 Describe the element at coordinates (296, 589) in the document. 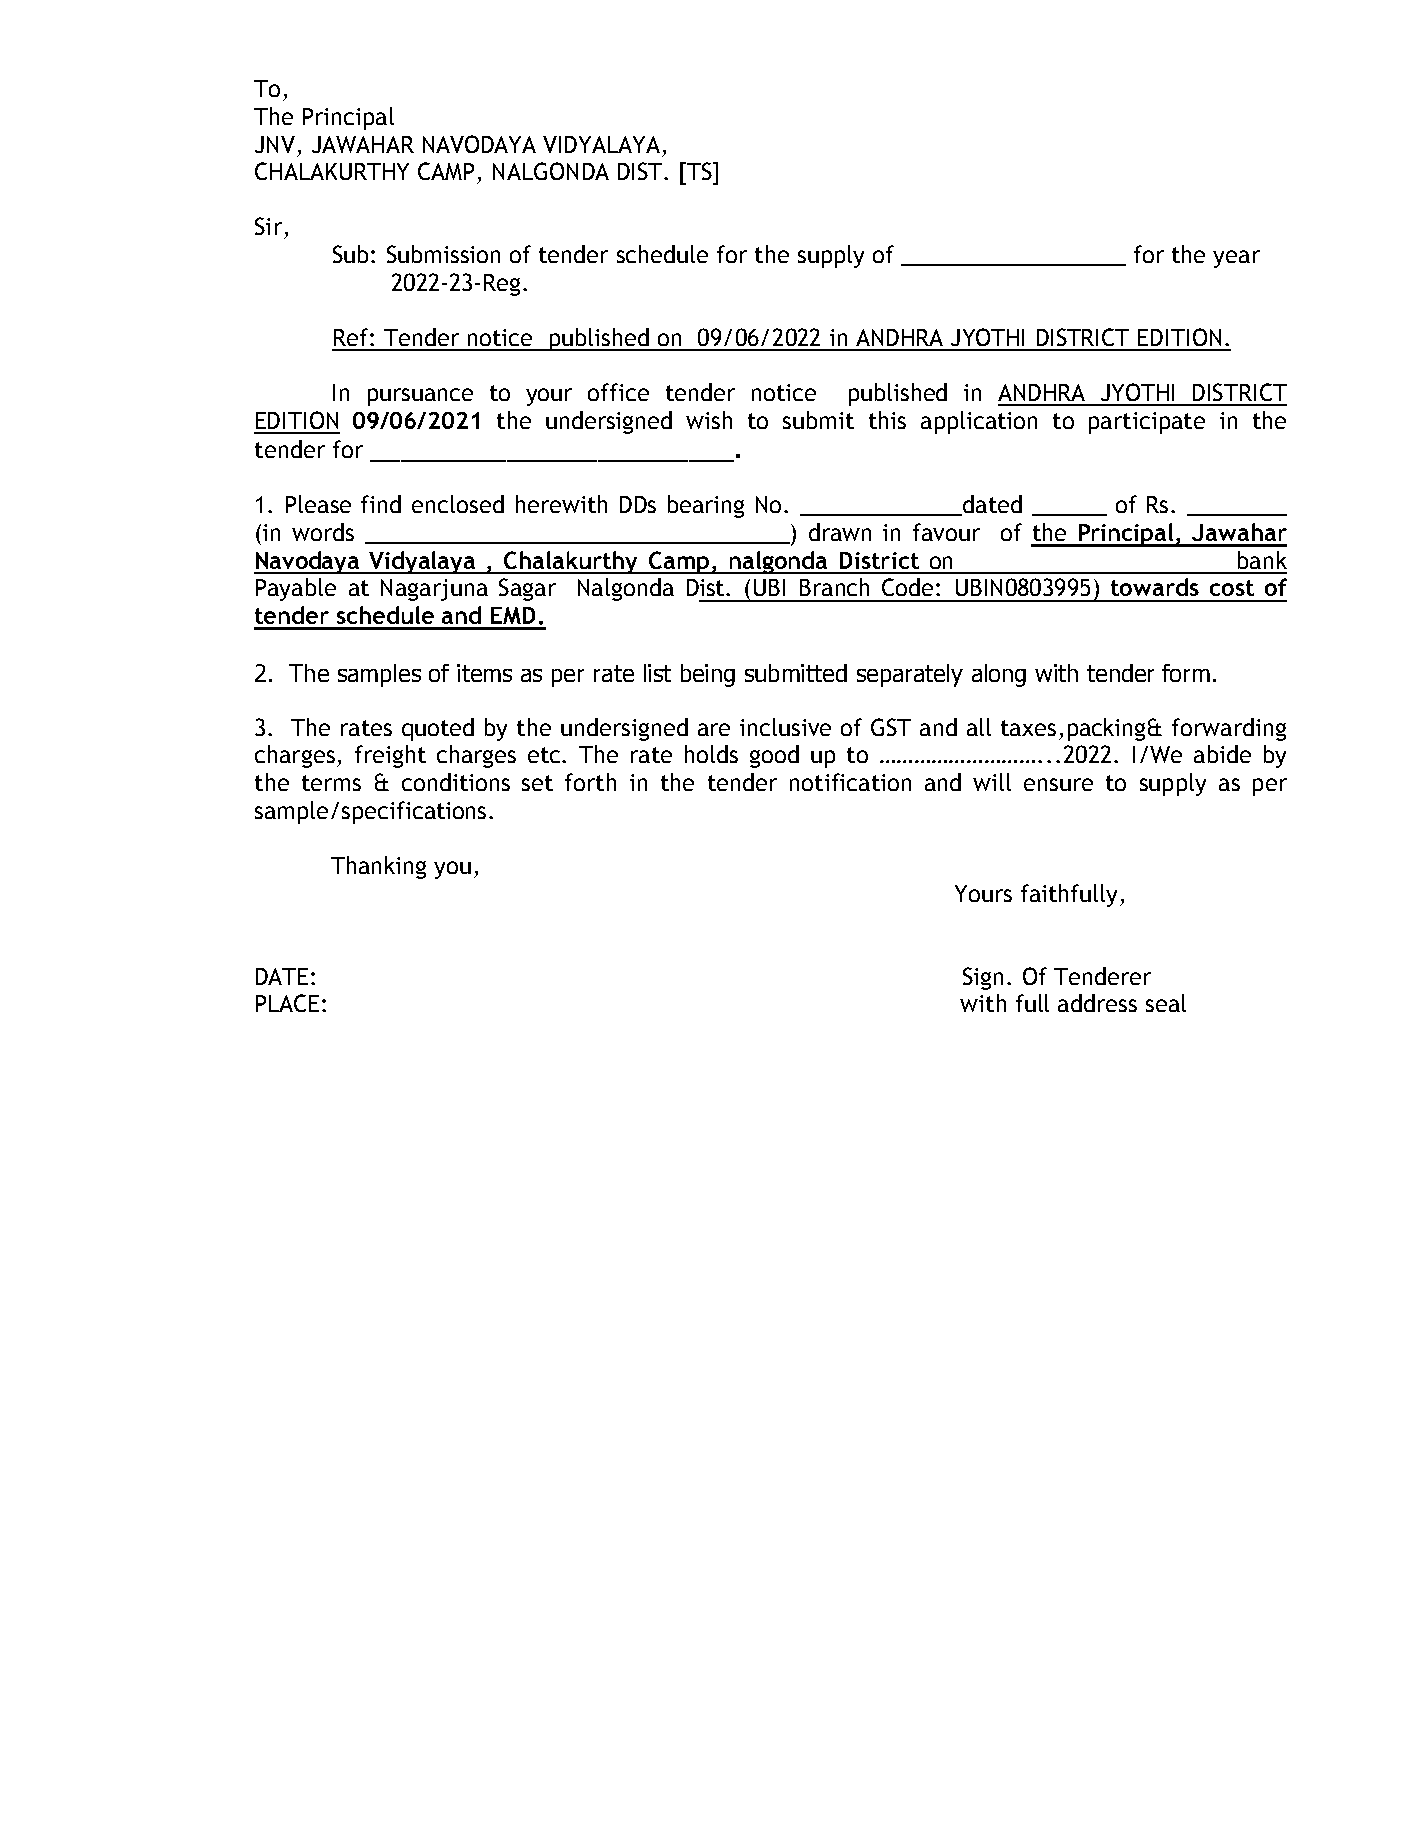

I see `Payable` at that location.
